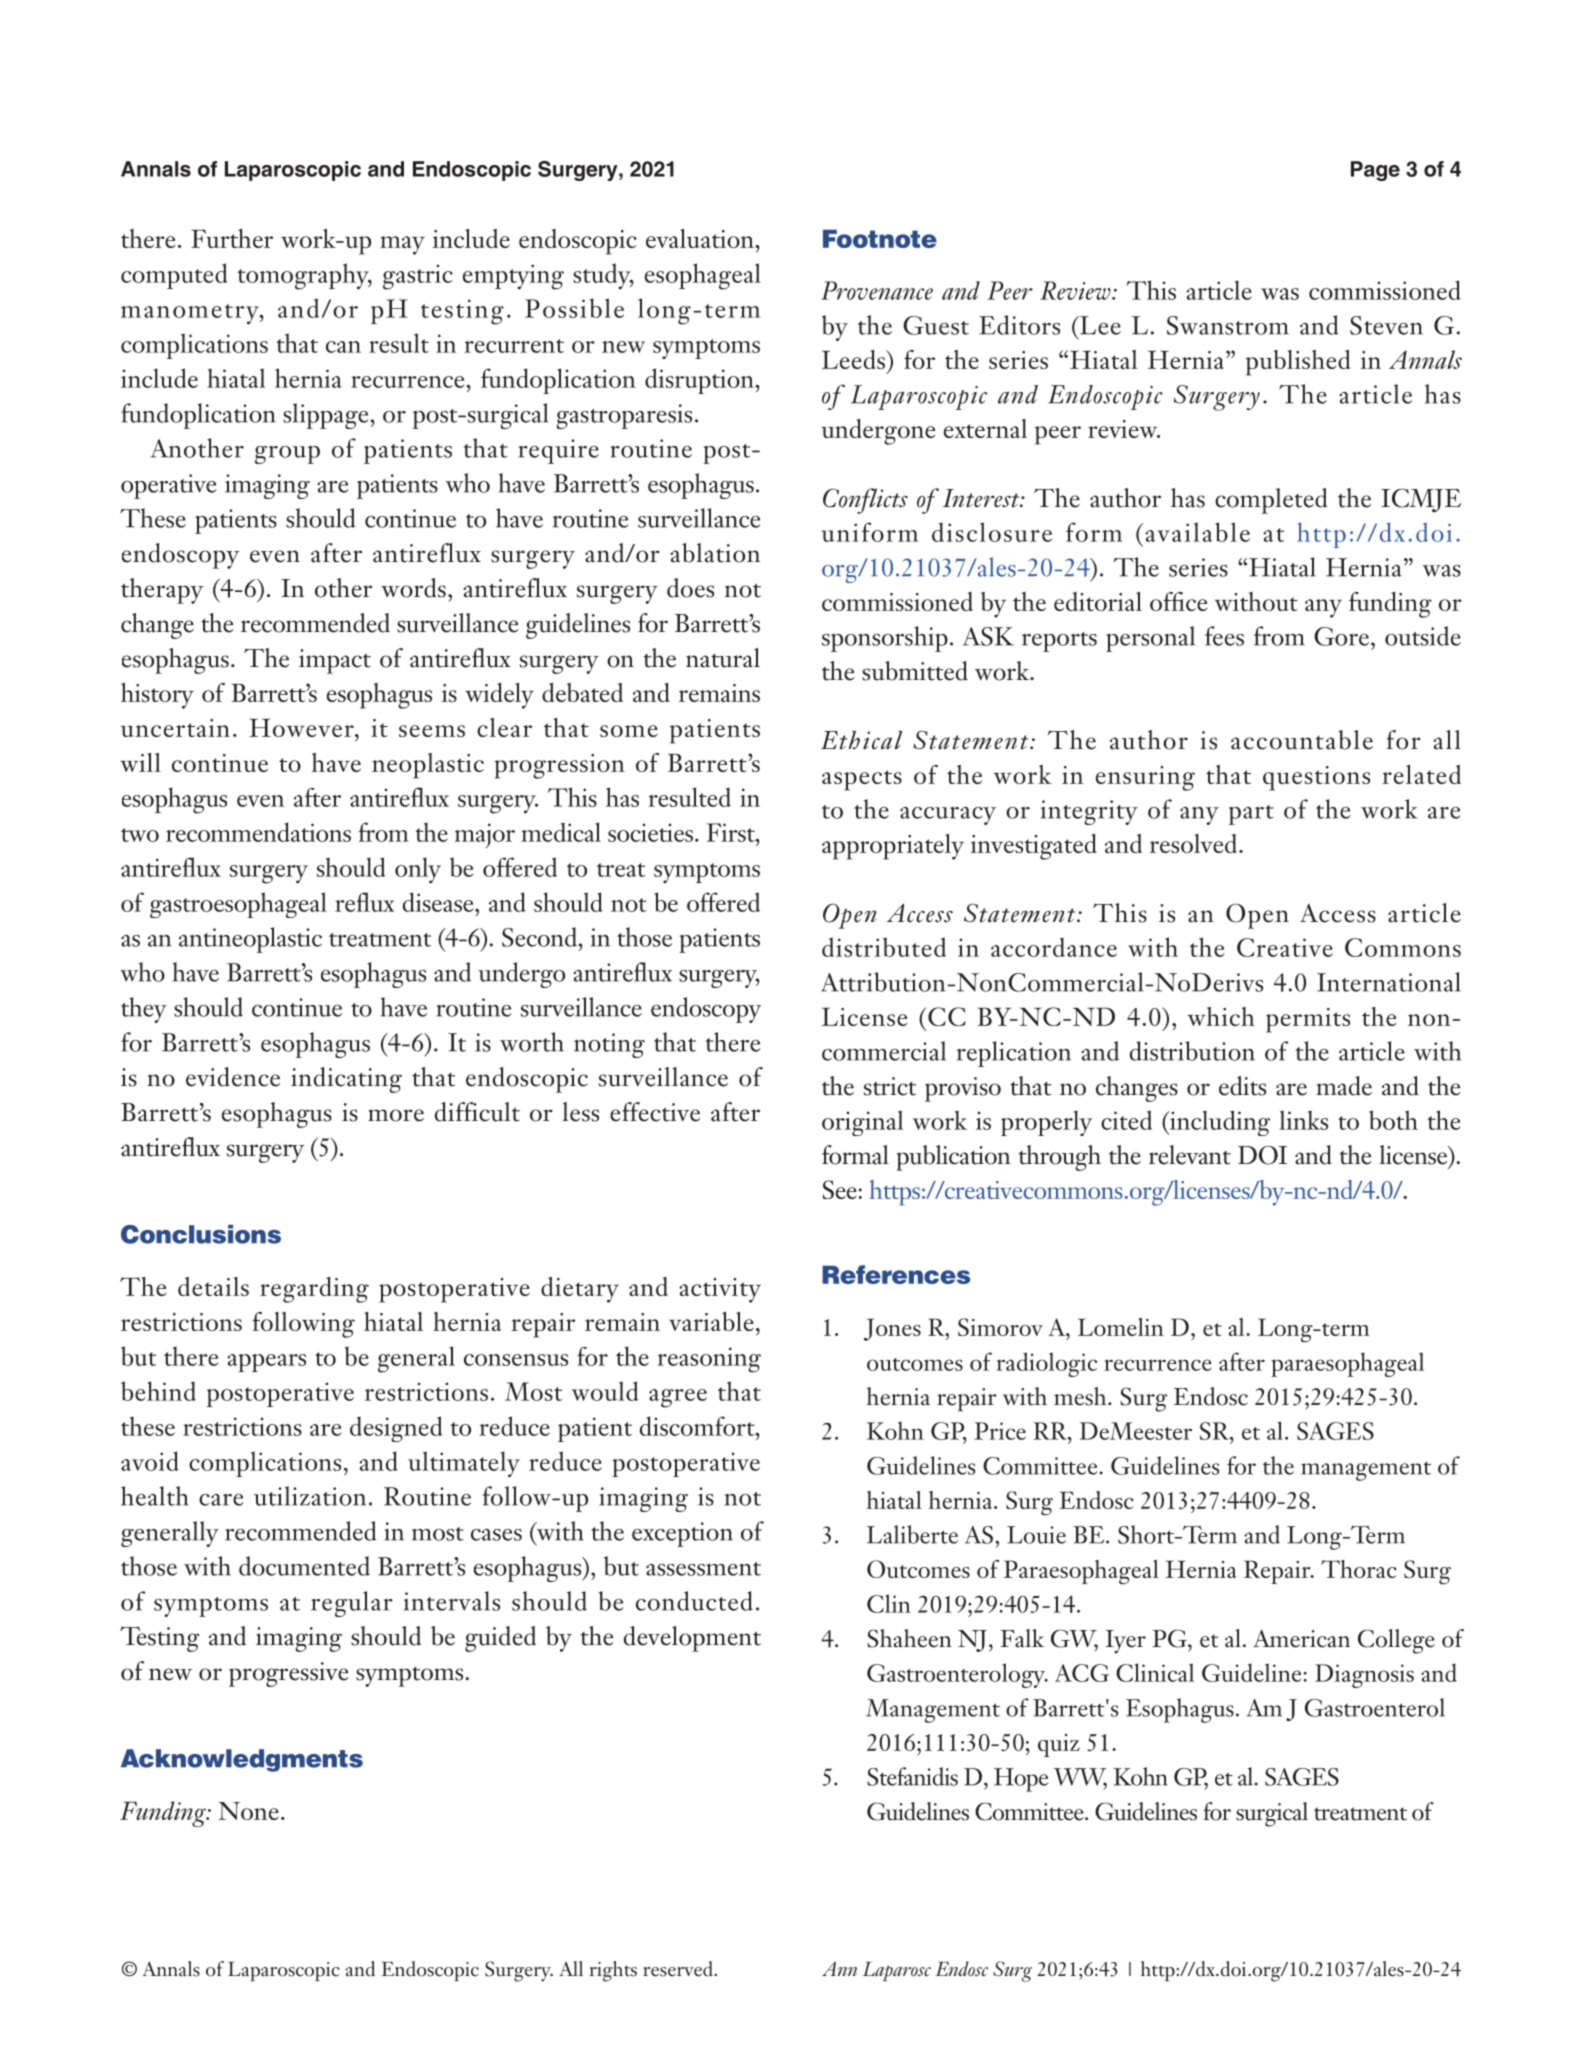 This screenshot has width=1582, height=2072. I want to click on reserved, so click(679, 1969).
